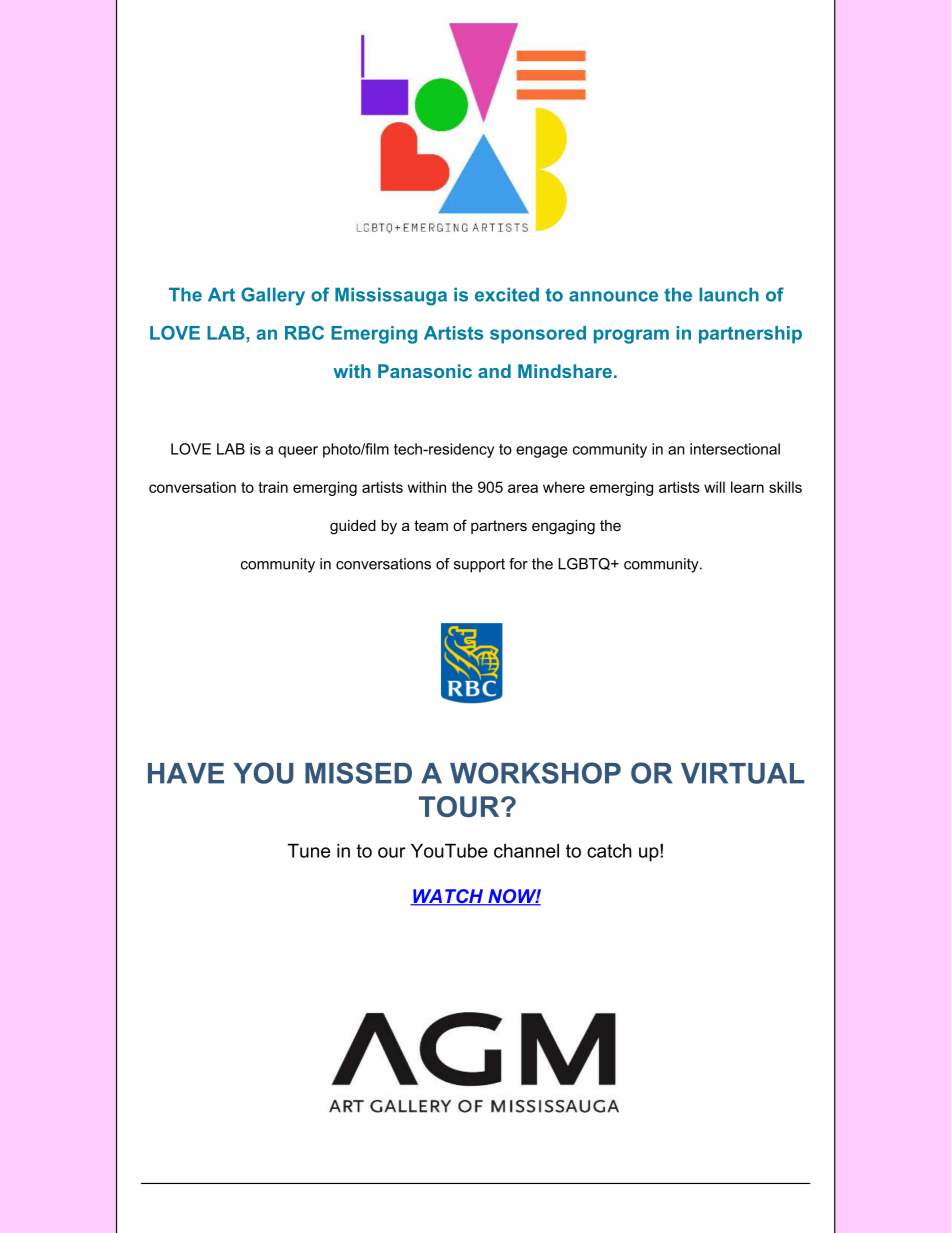 This page has width=952, height=1233. Describe the element at coordinates (273, 296) in the page. I see `Gallery` at that location.
